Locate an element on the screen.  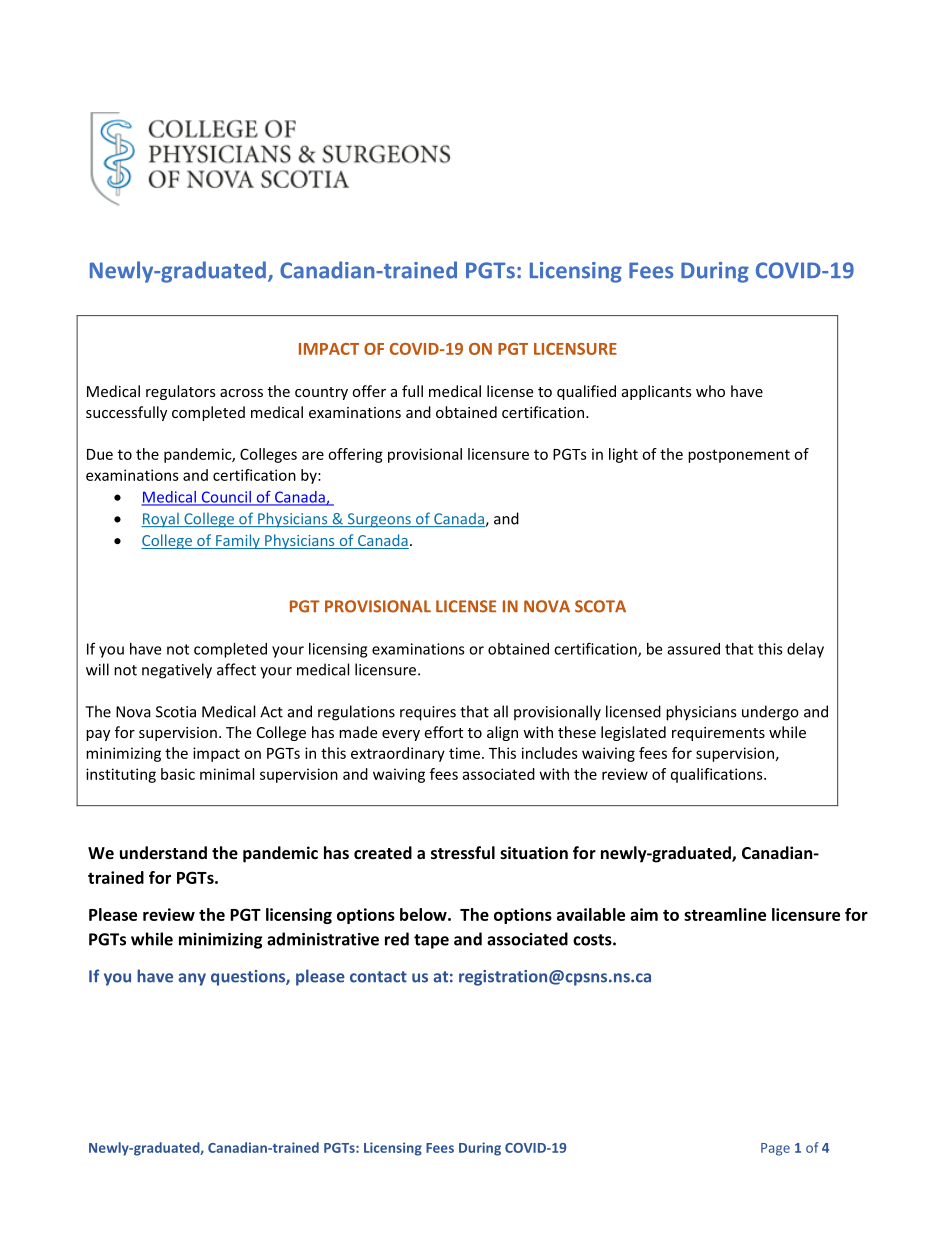
regulators is located at coordinates (181, 392).
